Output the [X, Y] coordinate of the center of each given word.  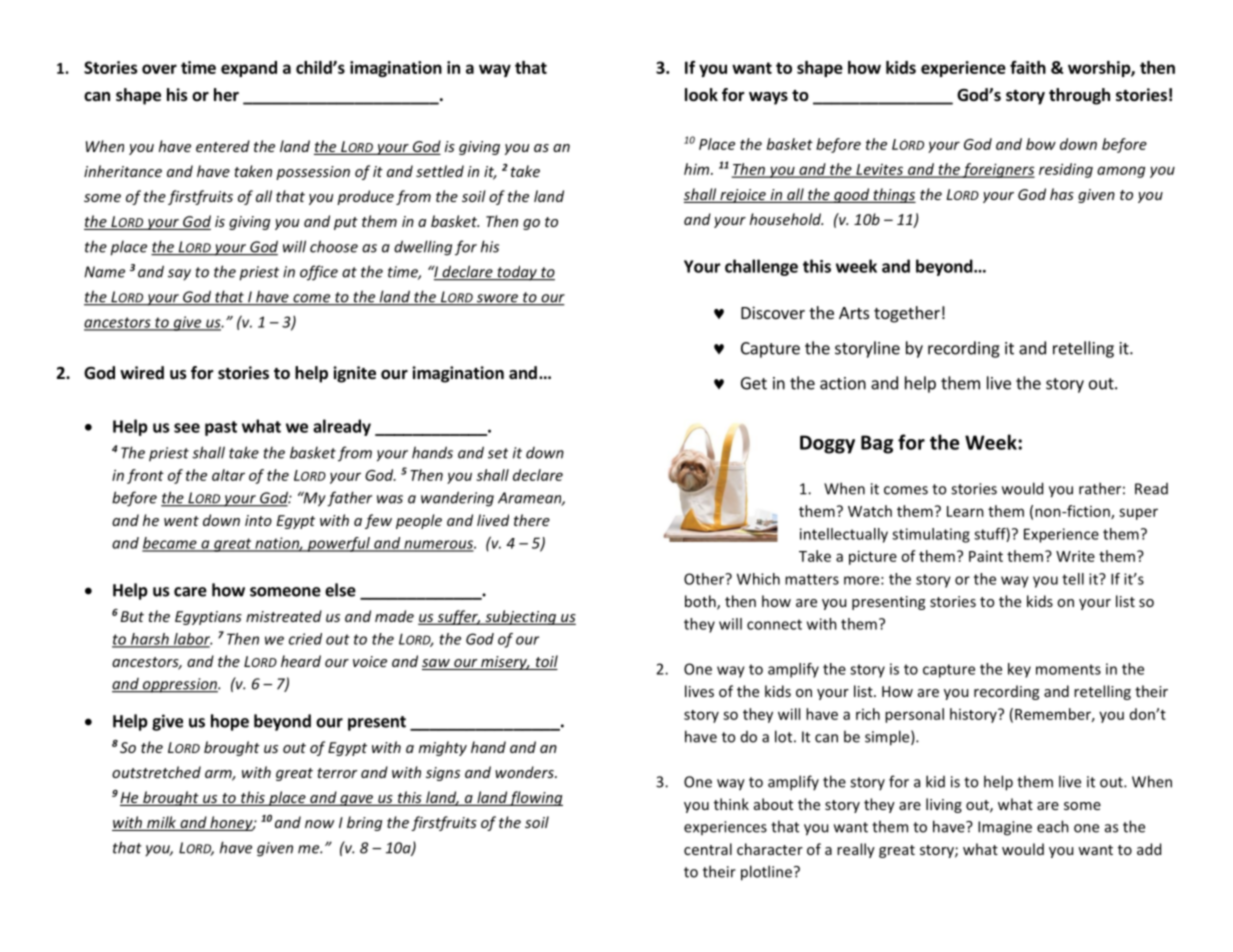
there [532, 520]
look [701, 95]
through [1079, 96]
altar [228, 475]
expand [249, 69]
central [708, 849]
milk [162, 823]
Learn [965, 511]
